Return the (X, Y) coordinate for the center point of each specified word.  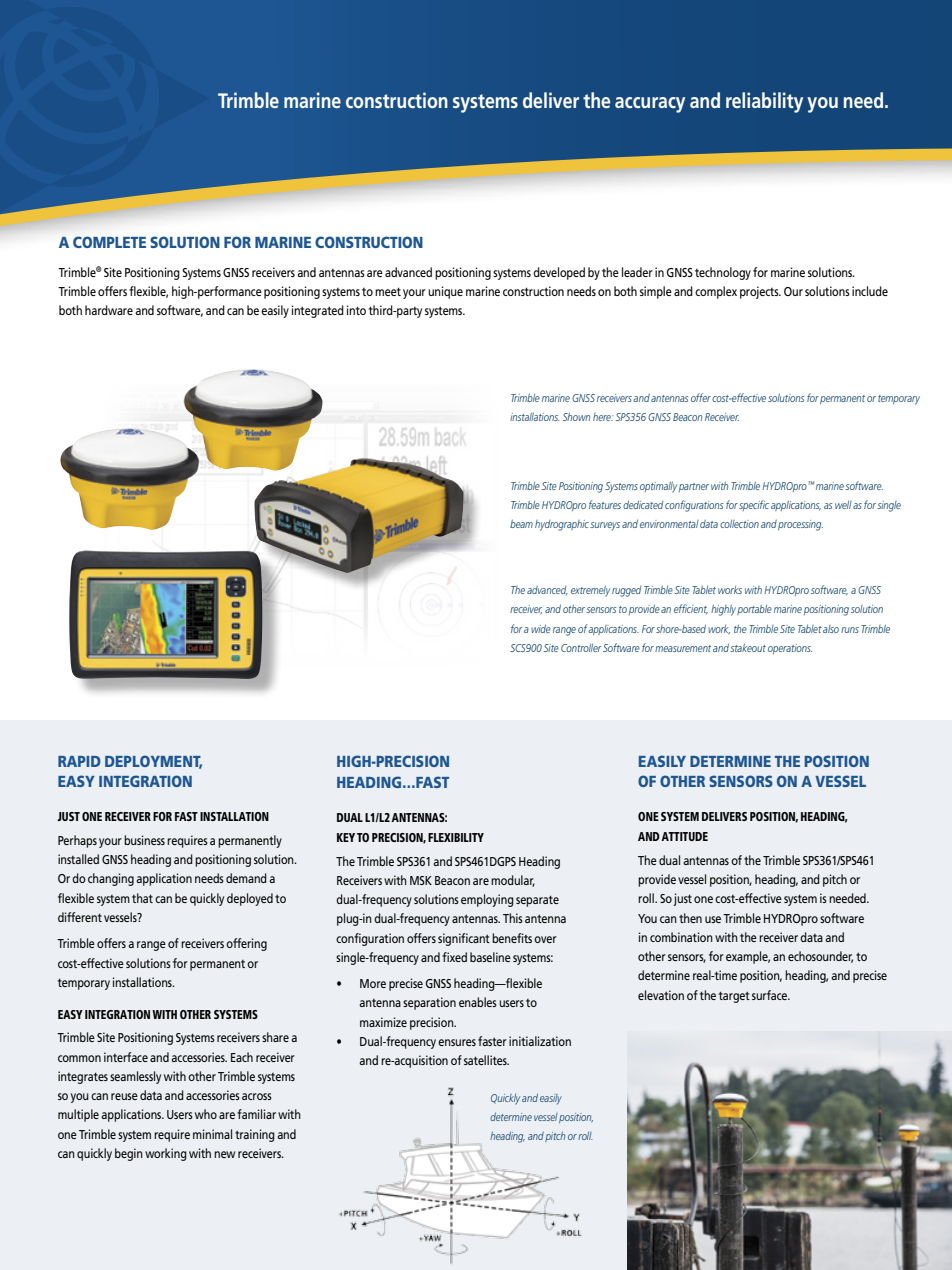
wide (541, 628)
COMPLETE (109, 242)
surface (771, 995)
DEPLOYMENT (153, 762)
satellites (486, 1060)
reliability (764, 102)
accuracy (650, 105)
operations (790, 649)
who (206, 1114)
